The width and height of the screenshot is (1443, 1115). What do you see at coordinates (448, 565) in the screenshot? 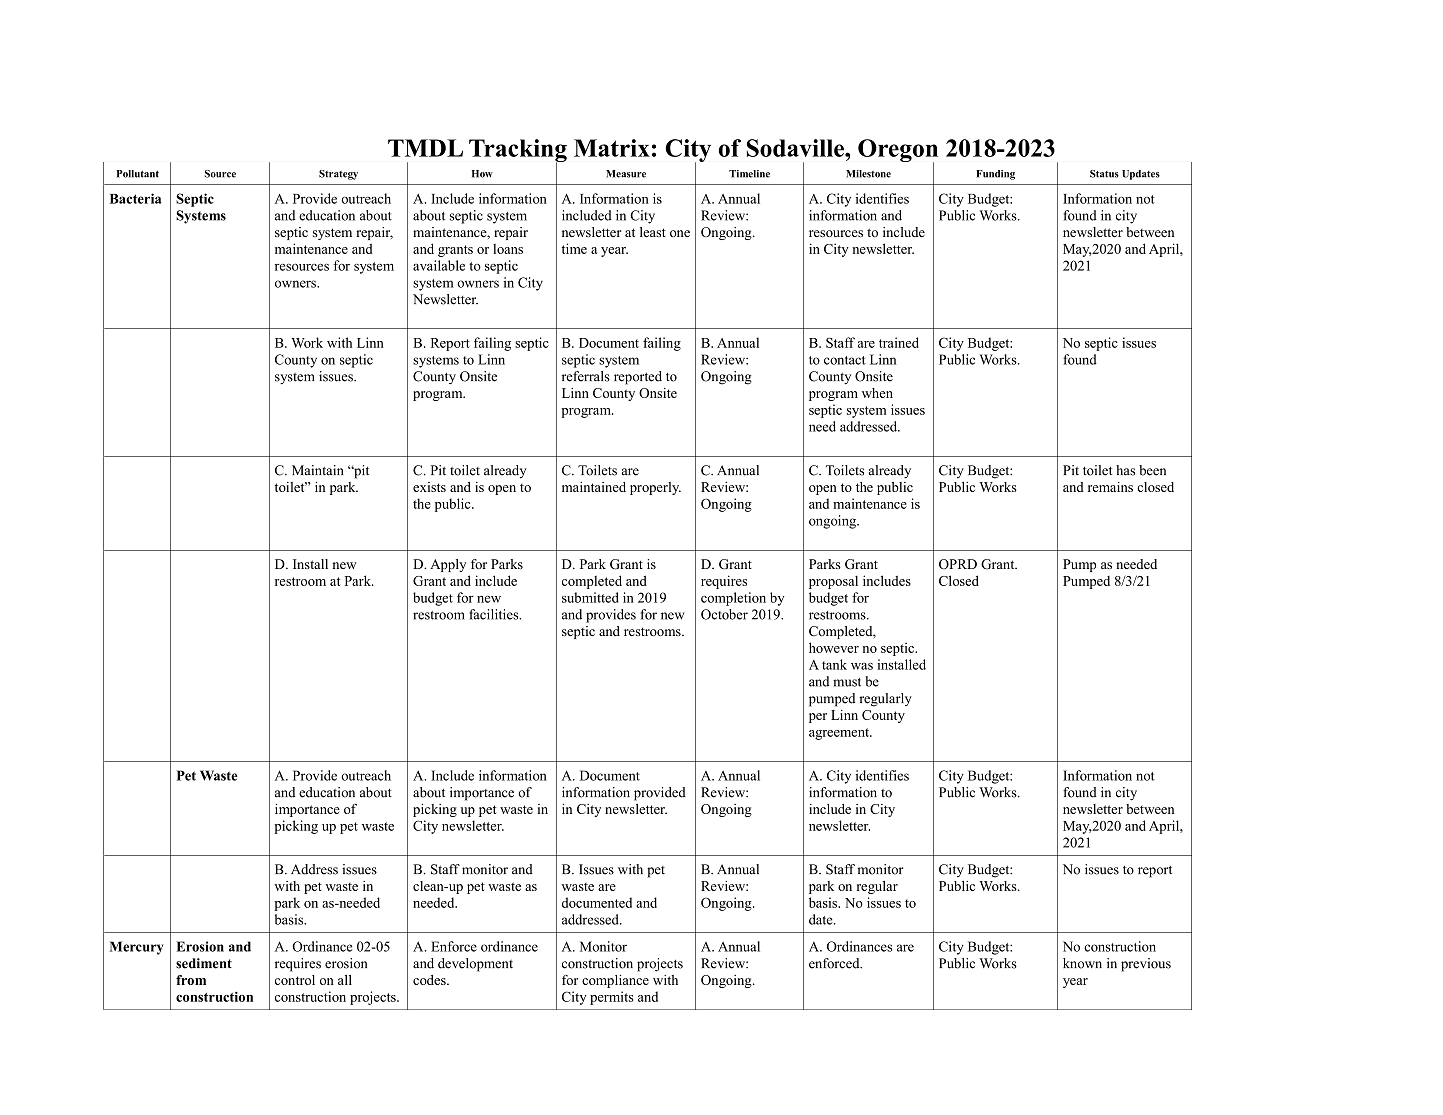
I see `Apply` at bounding box center [448, 565].
